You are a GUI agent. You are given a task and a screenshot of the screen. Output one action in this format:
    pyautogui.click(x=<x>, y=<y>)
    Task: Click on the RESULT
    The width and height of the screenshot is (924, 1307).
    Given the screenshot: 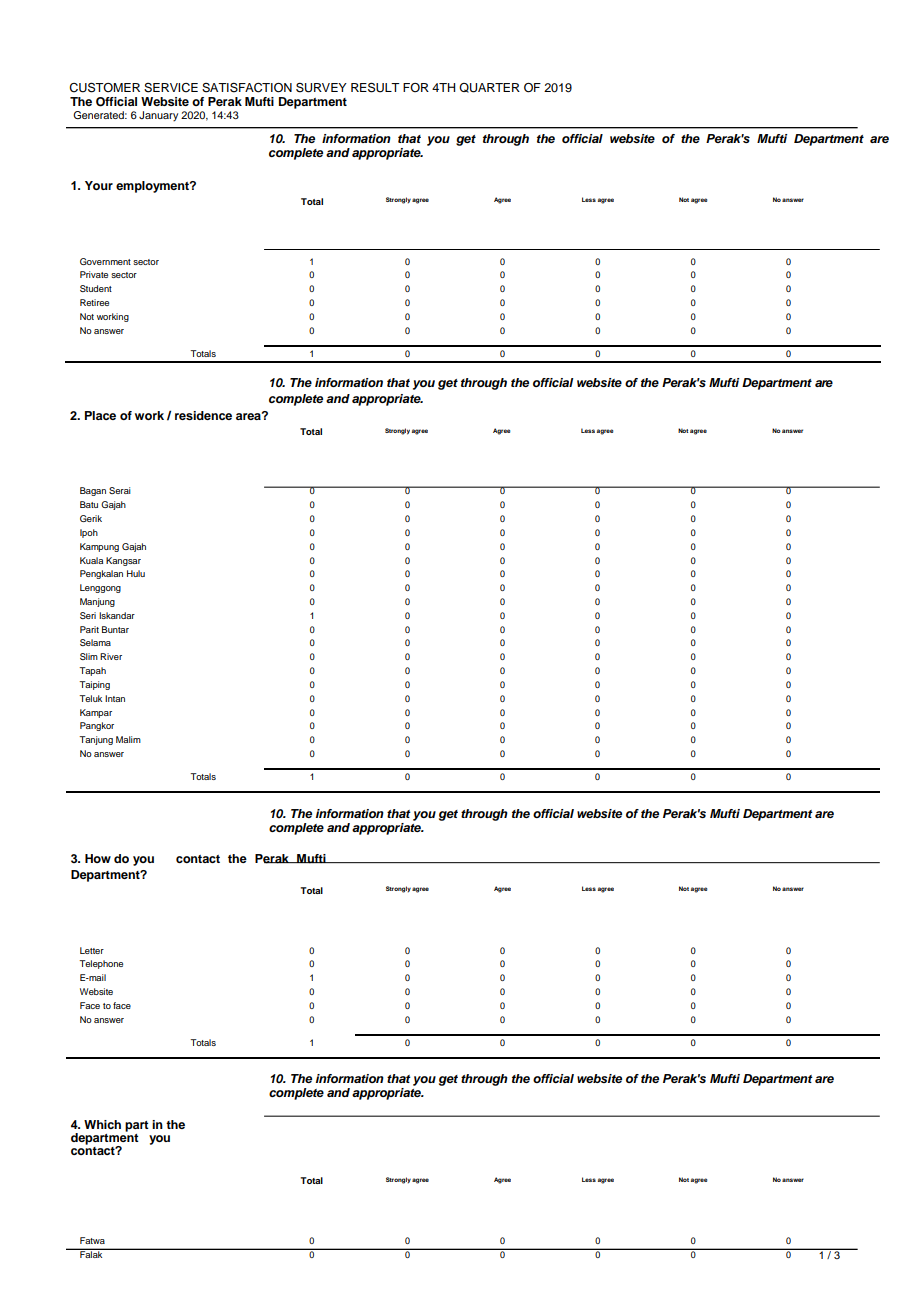 What is the action you would take?
    pyautogui.click(x=375, y=87)
